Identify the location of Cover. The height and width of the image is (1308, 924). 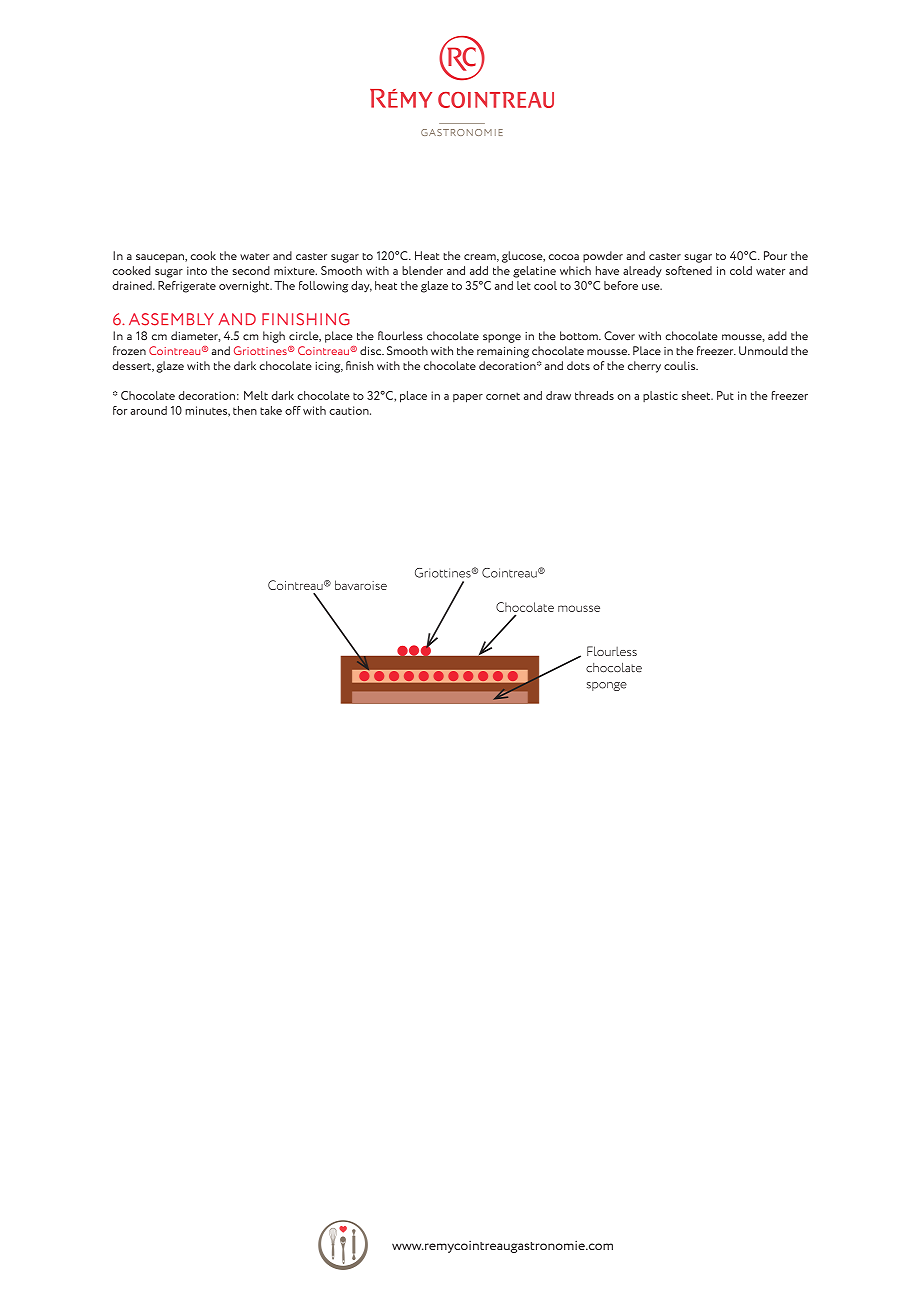
(619, 336).
